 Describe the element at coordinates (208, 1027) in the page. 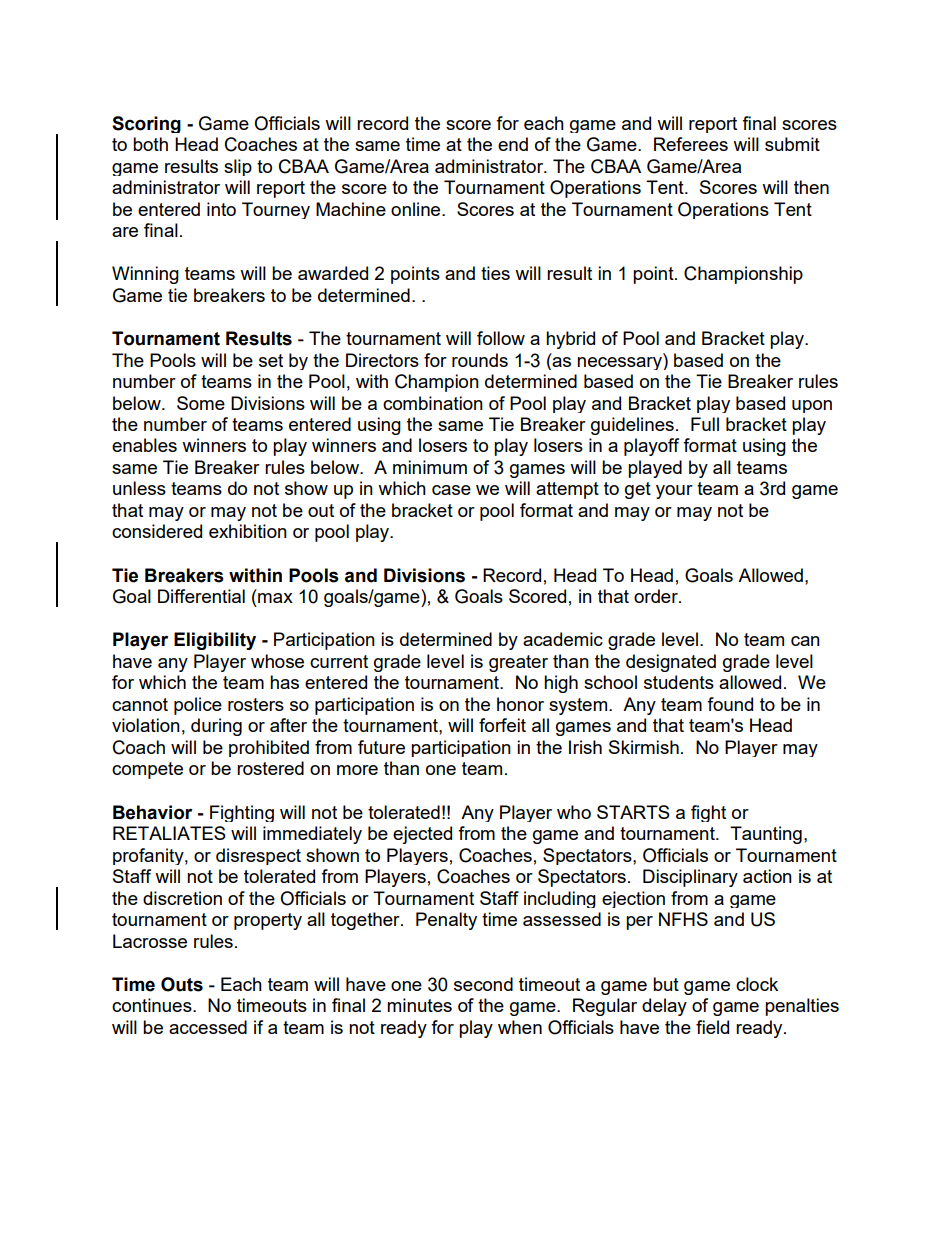

I see `accessed` at that location.
